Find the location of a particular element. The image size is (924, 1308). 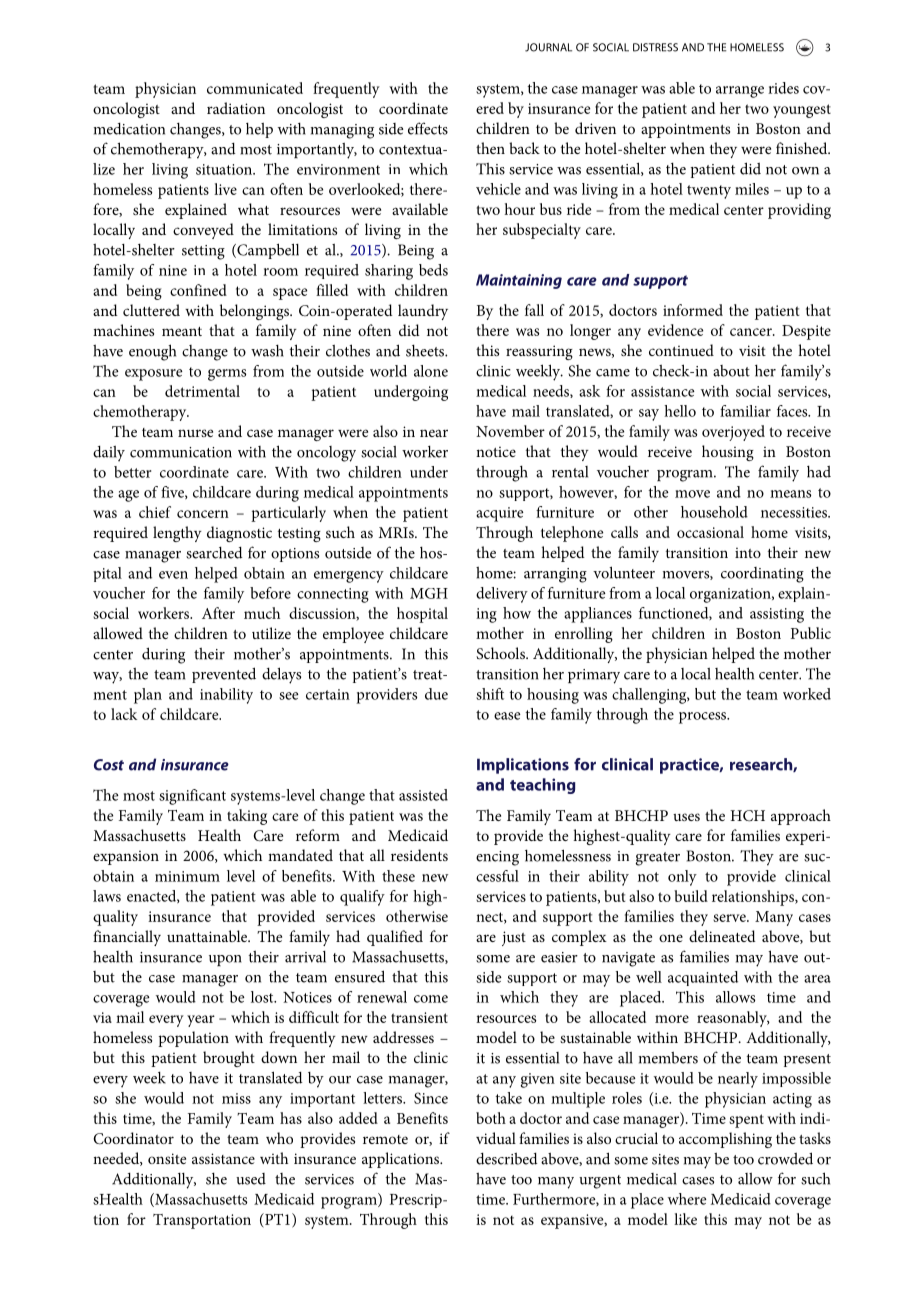

where is located at coordinates (687, 1199).
